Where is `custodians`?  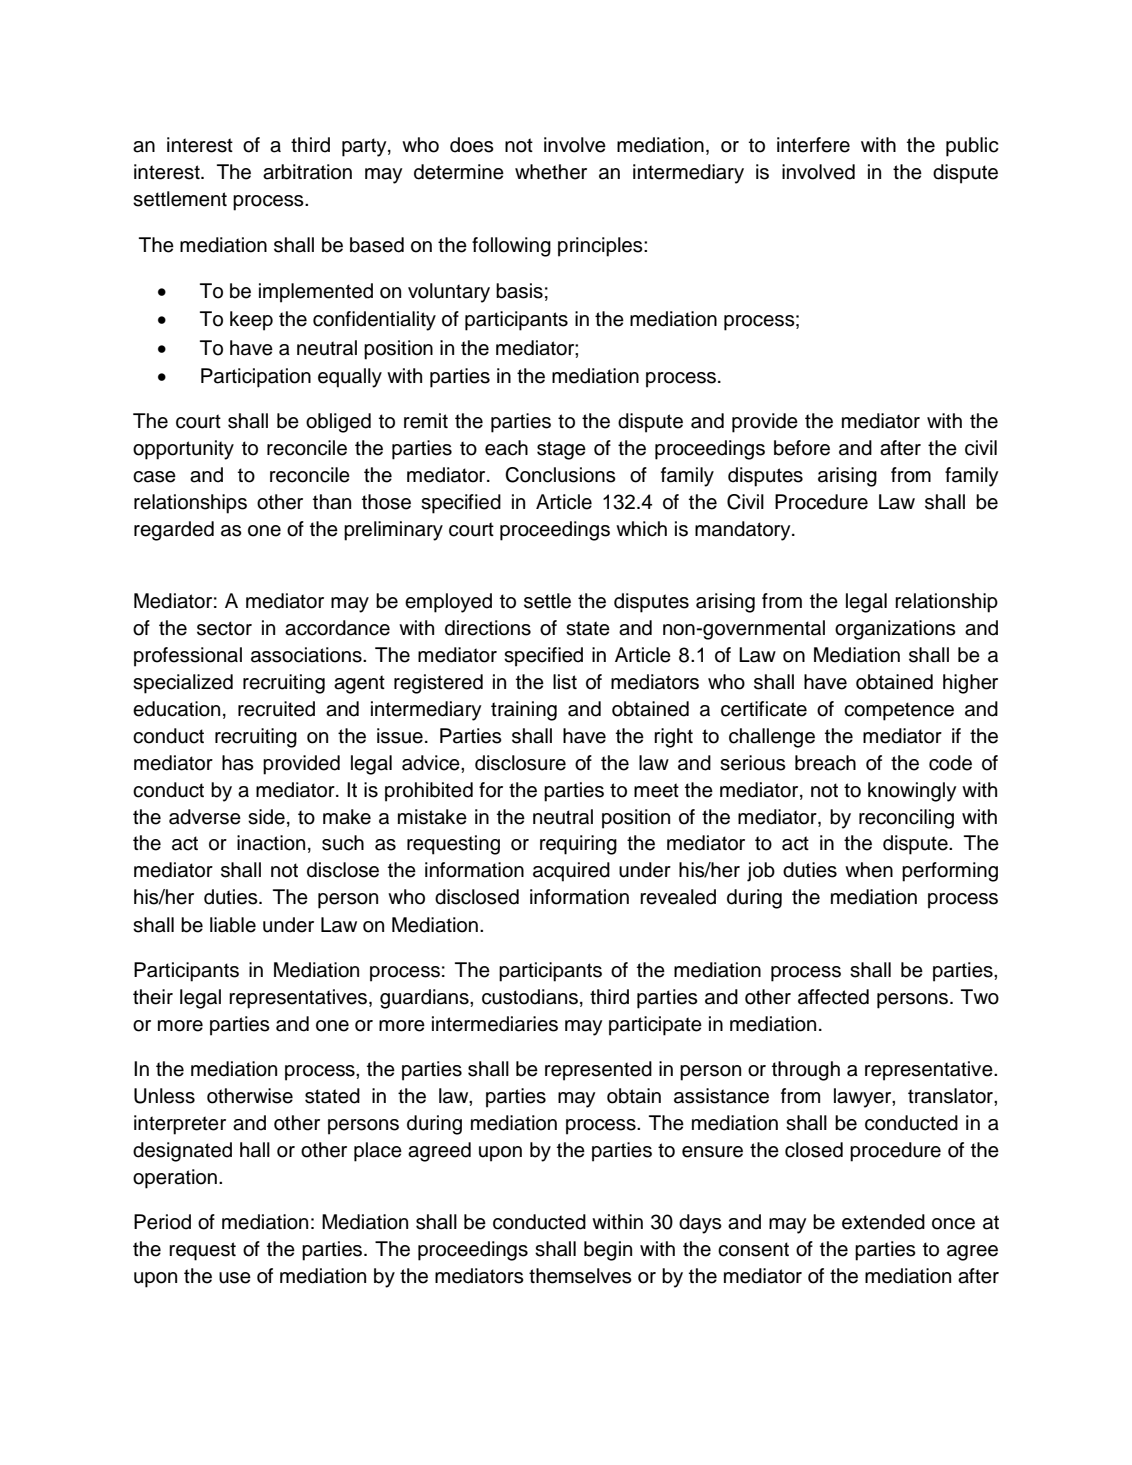
custodians is located at coordinates (530, 997).
